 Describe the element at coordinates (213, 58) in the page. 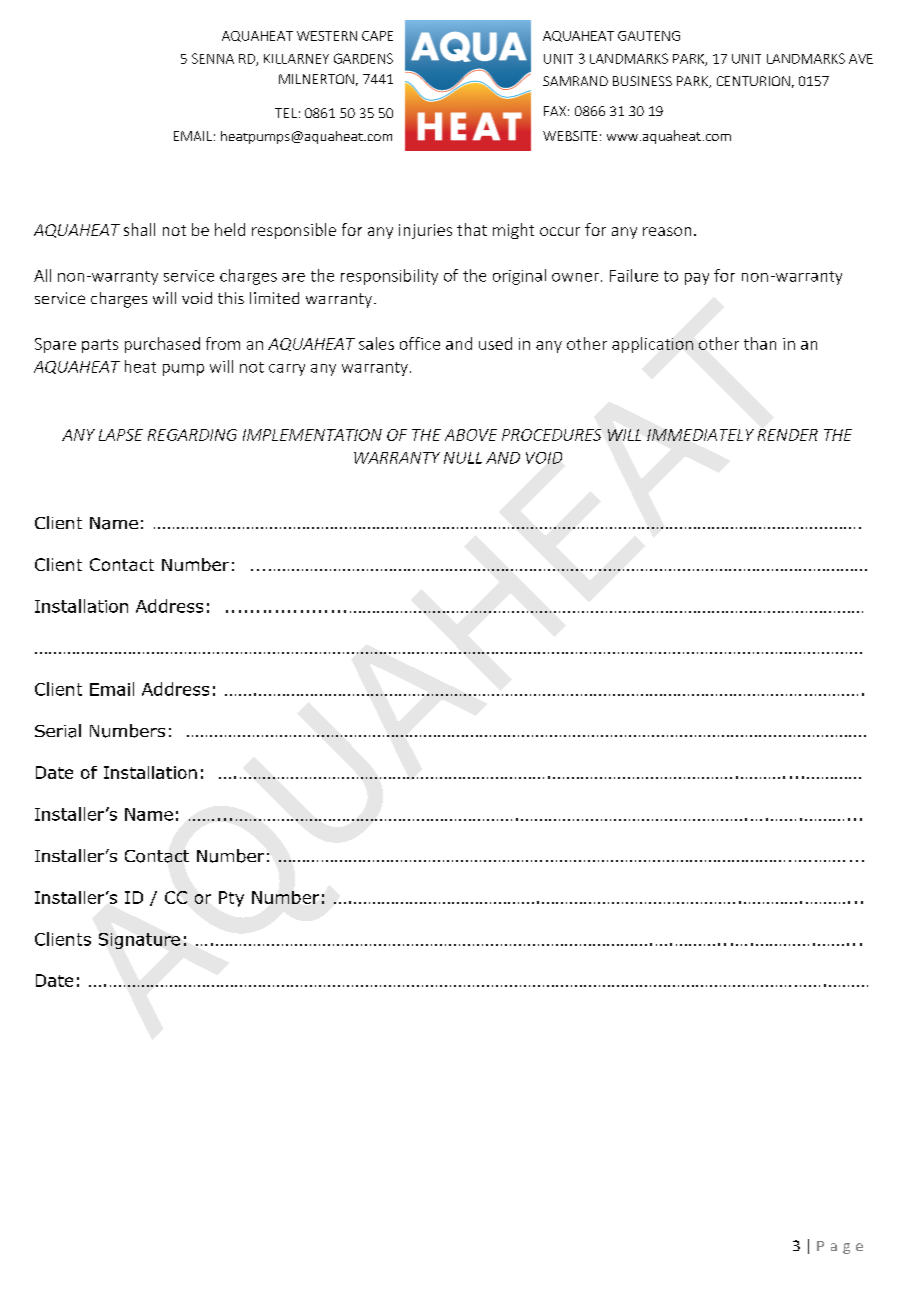

I see `SENNA` at that location.
